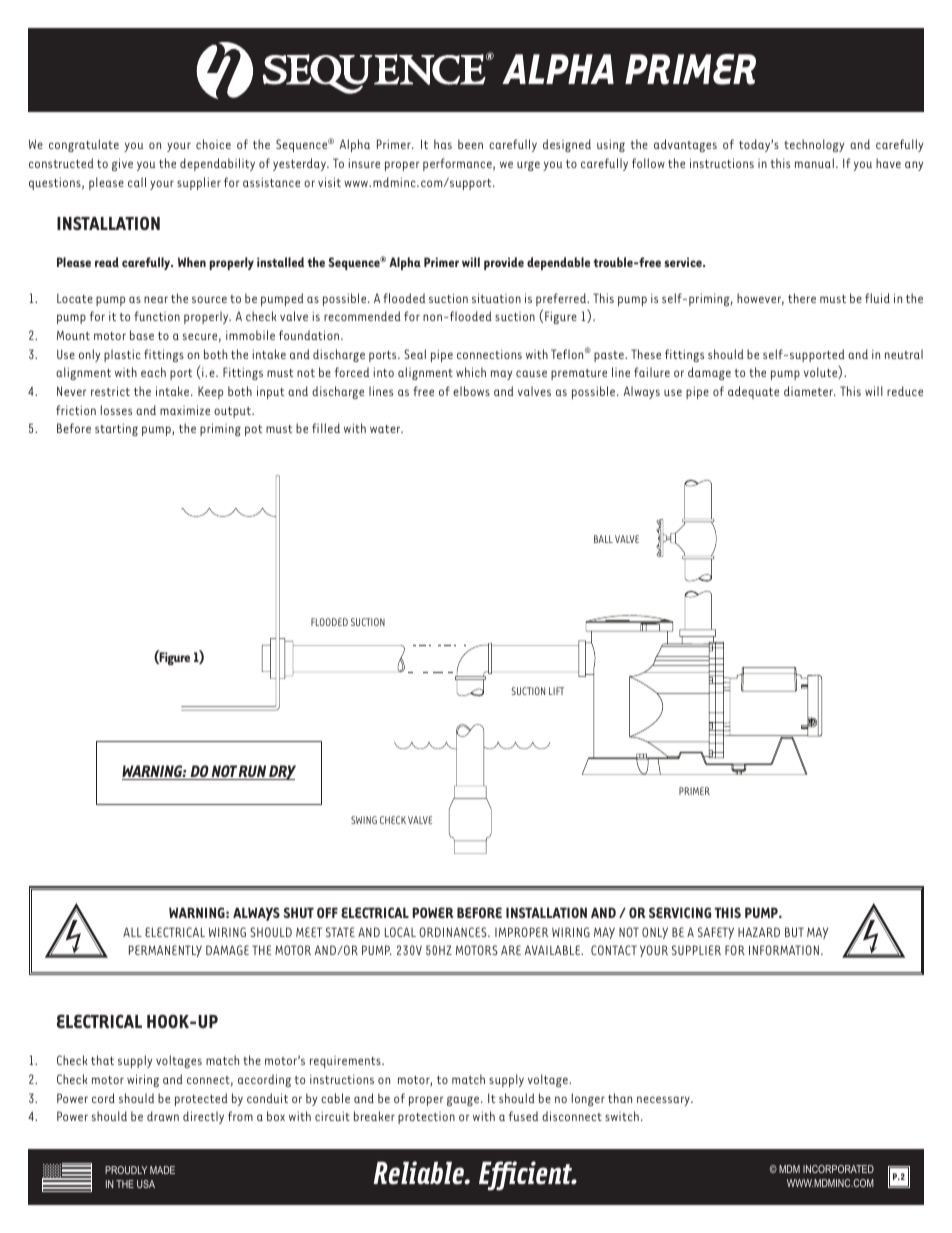 This screenshot has width=952, height=1233. What do you see at coordinates (185, 410) in the screenshot?
I see `maximize` at bounding box center [185, 410].
